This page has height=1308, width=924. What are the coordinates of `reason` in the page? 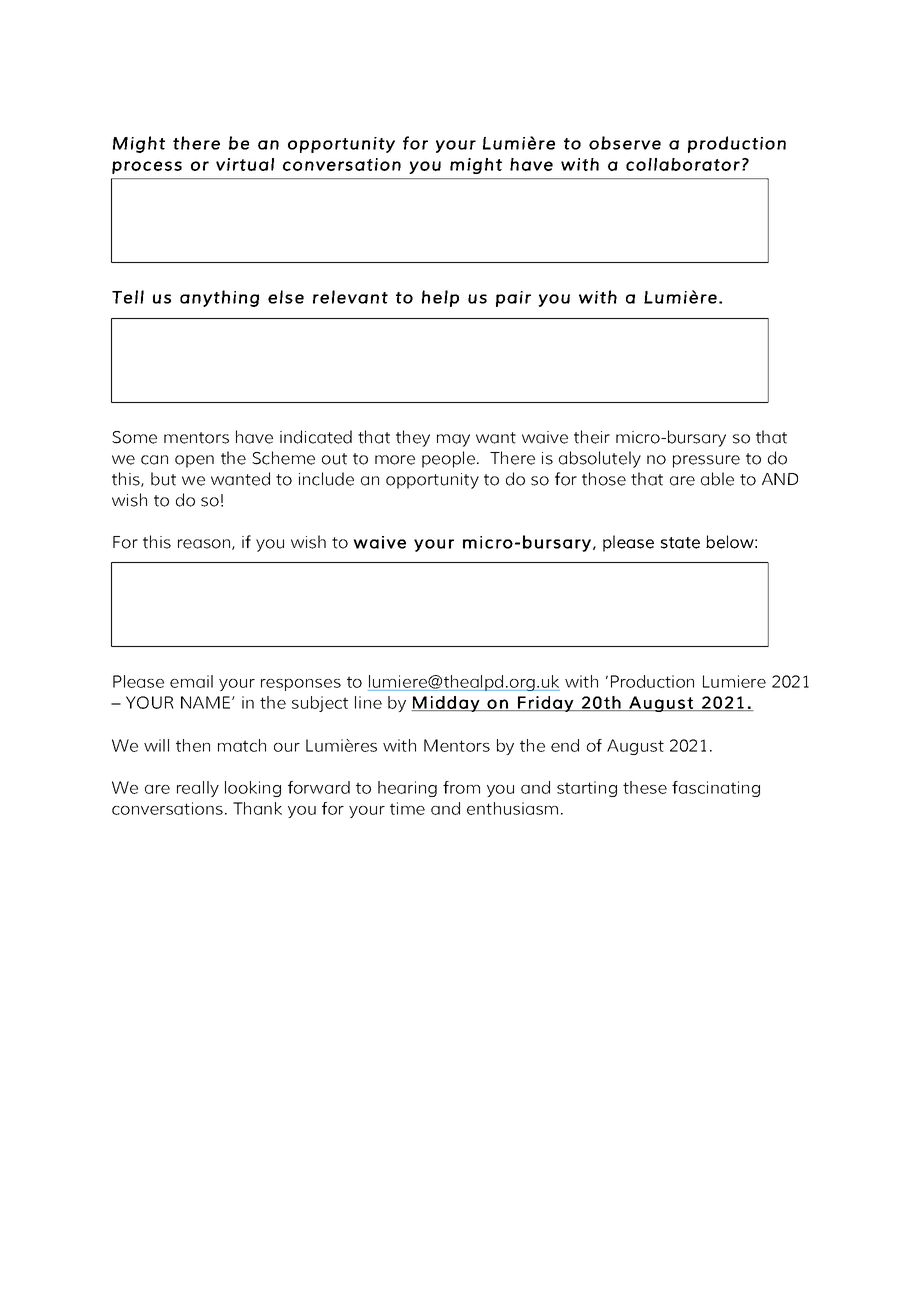 It's located at (205, 544).
